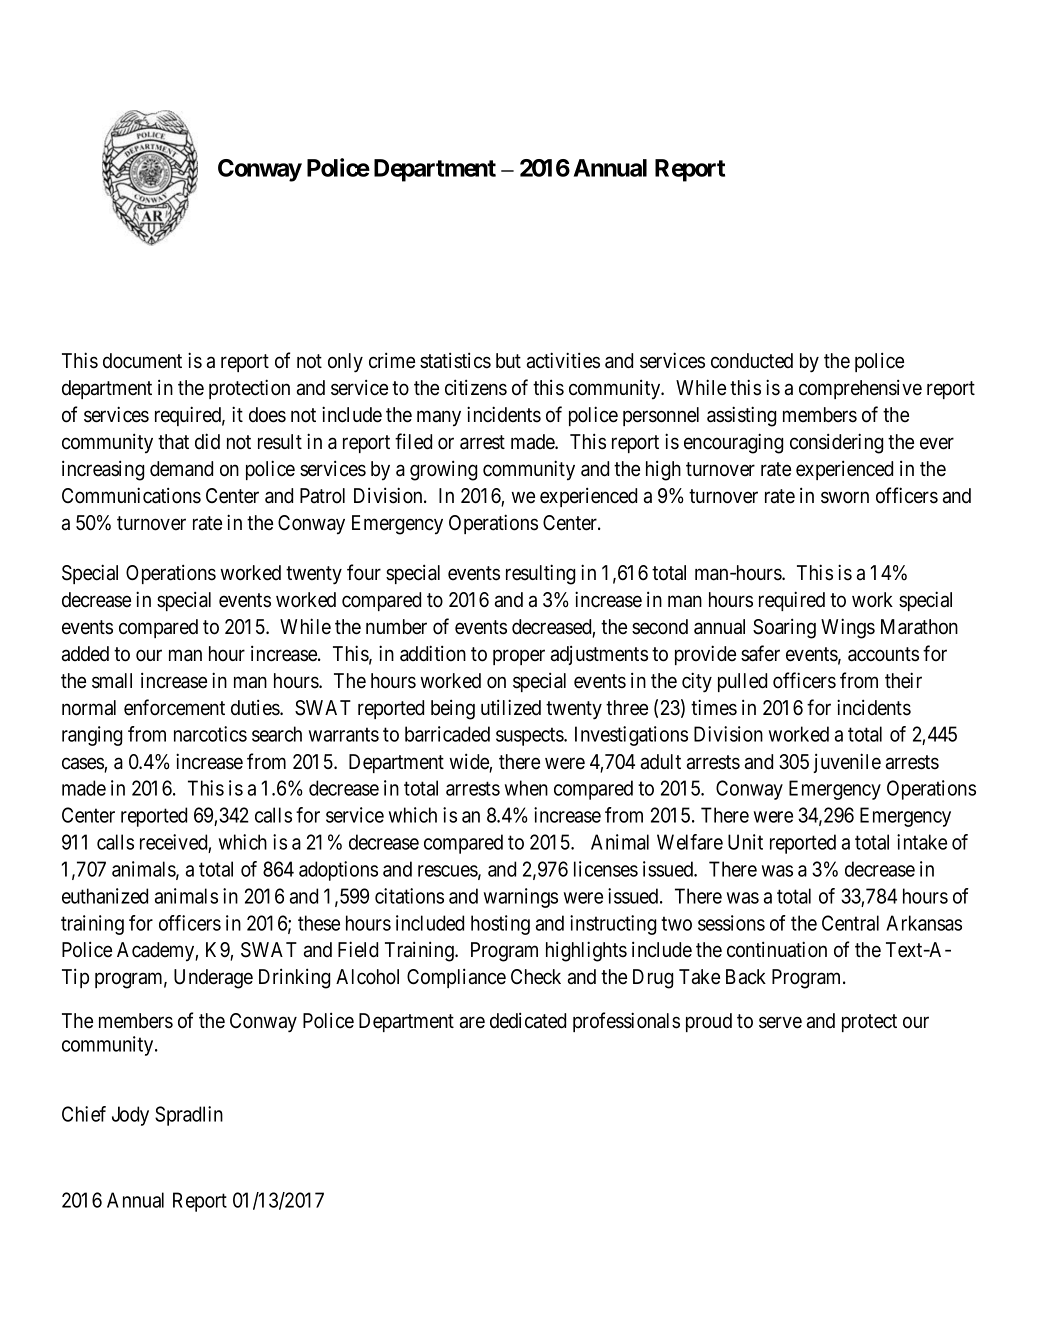 The width and height of the screenshot is (1038, 1344). Describe the element at coordinates (860, 389) in the screenshot. I see `comprehensive` at that location.
